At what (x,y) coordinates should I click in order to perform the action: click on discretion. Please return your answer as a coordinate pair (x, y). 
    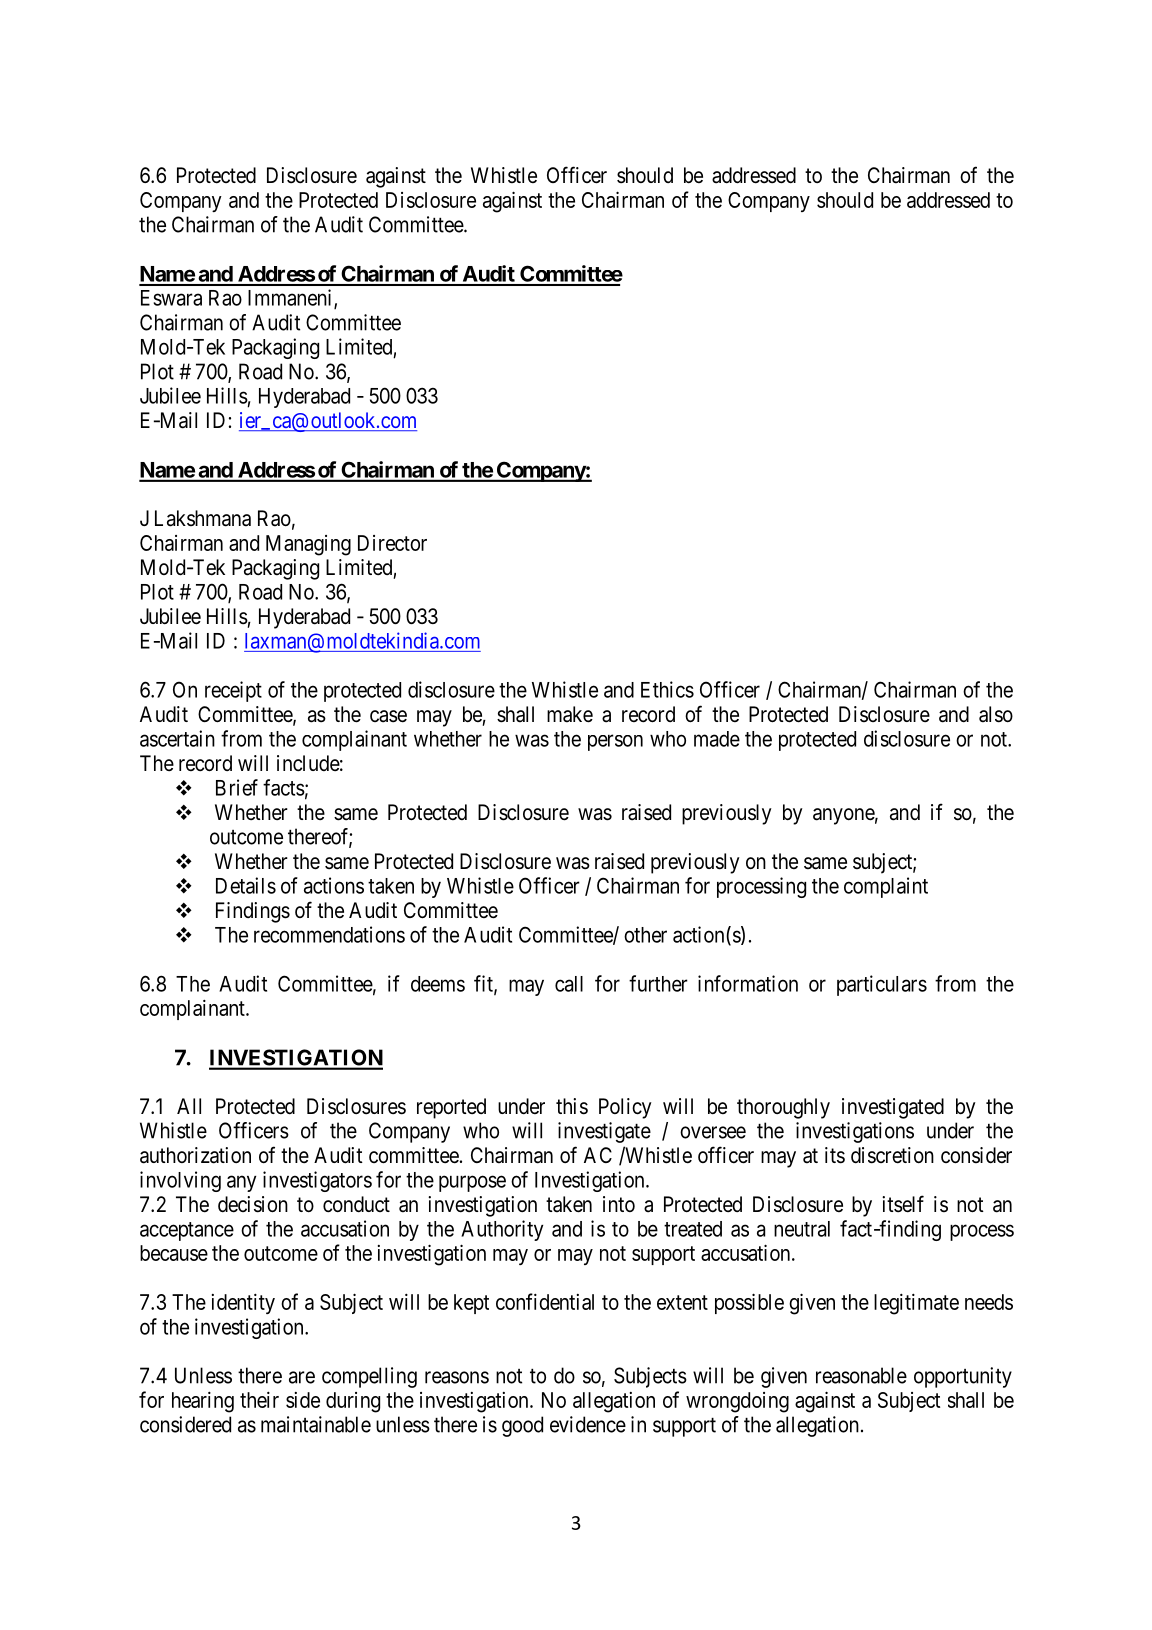
    Looking at the image, I should click on (892, 1155).
